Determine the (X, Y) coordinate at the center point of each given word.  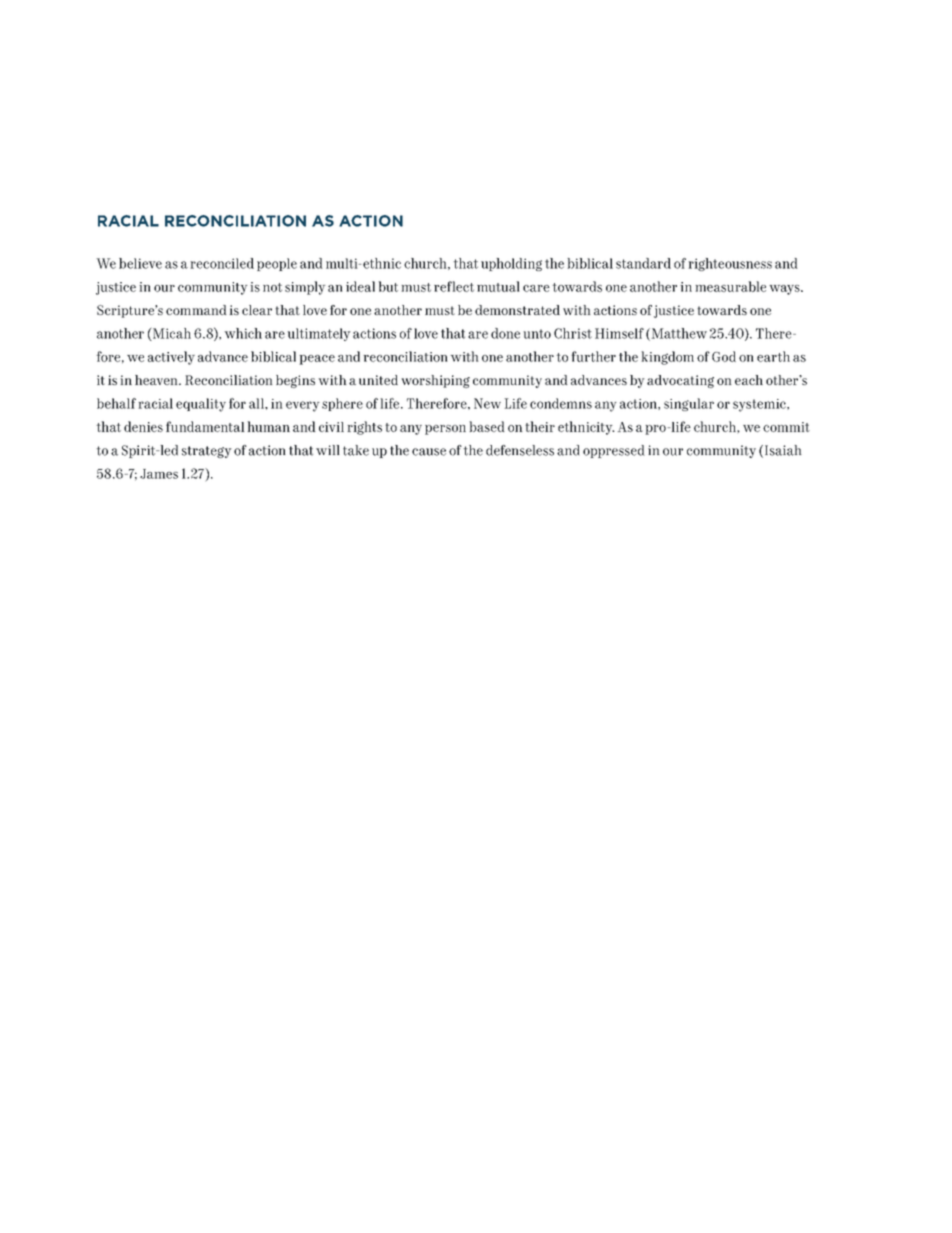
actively (171, 358)
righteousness (730, 264)
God (724, 356)
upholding (511, 264)
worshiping (435, 381)
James (159, 474)
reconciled (222, 263)
